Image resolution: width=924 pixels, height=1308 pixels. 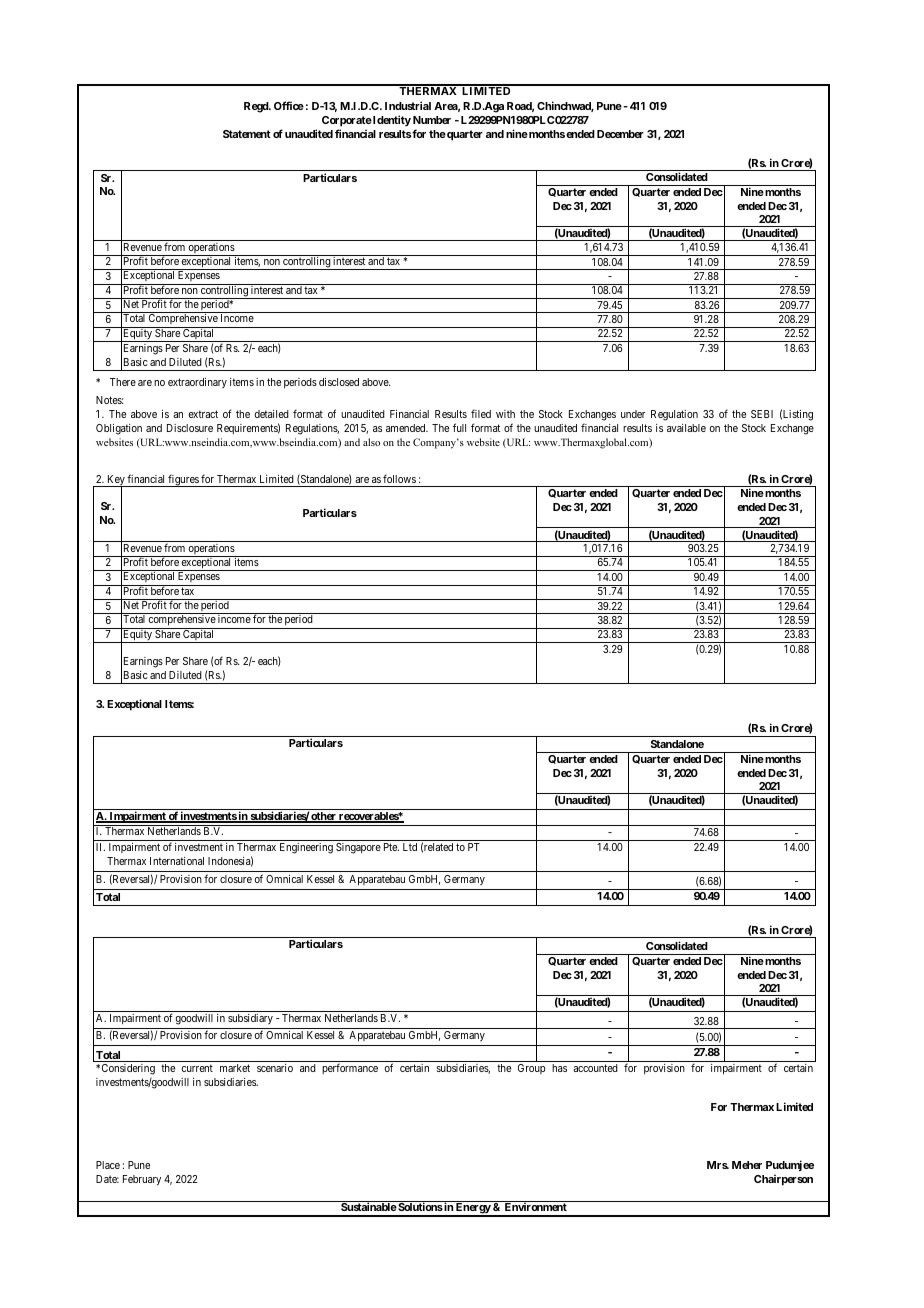 What do you see at coordinates (686, 428) in the screenshot?
I see `available` at bounding box center [686, 428].
